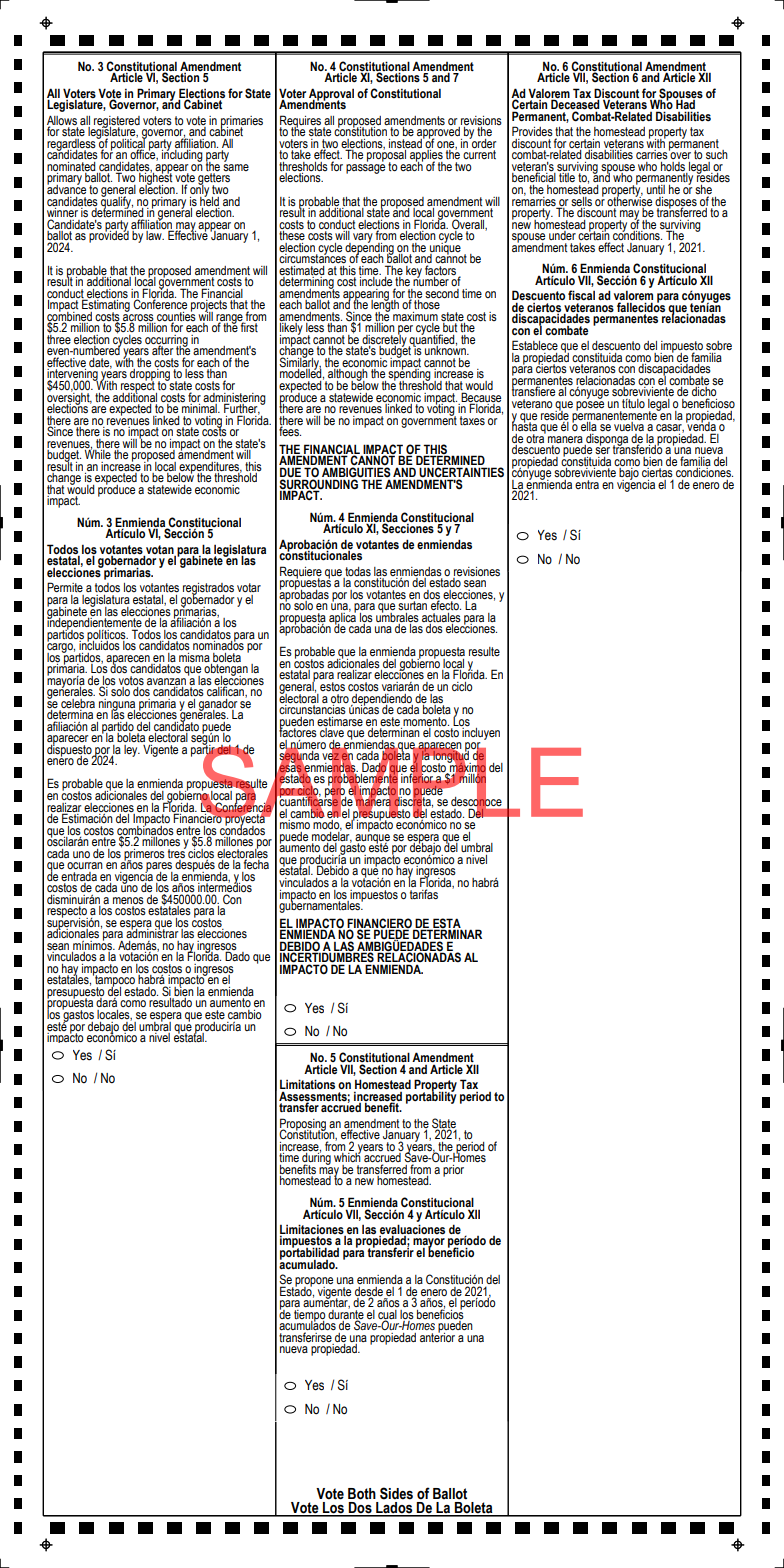 The width and height of the screenshot is (784, 1568). I want to click on Limitations, so click(307, 1085).
